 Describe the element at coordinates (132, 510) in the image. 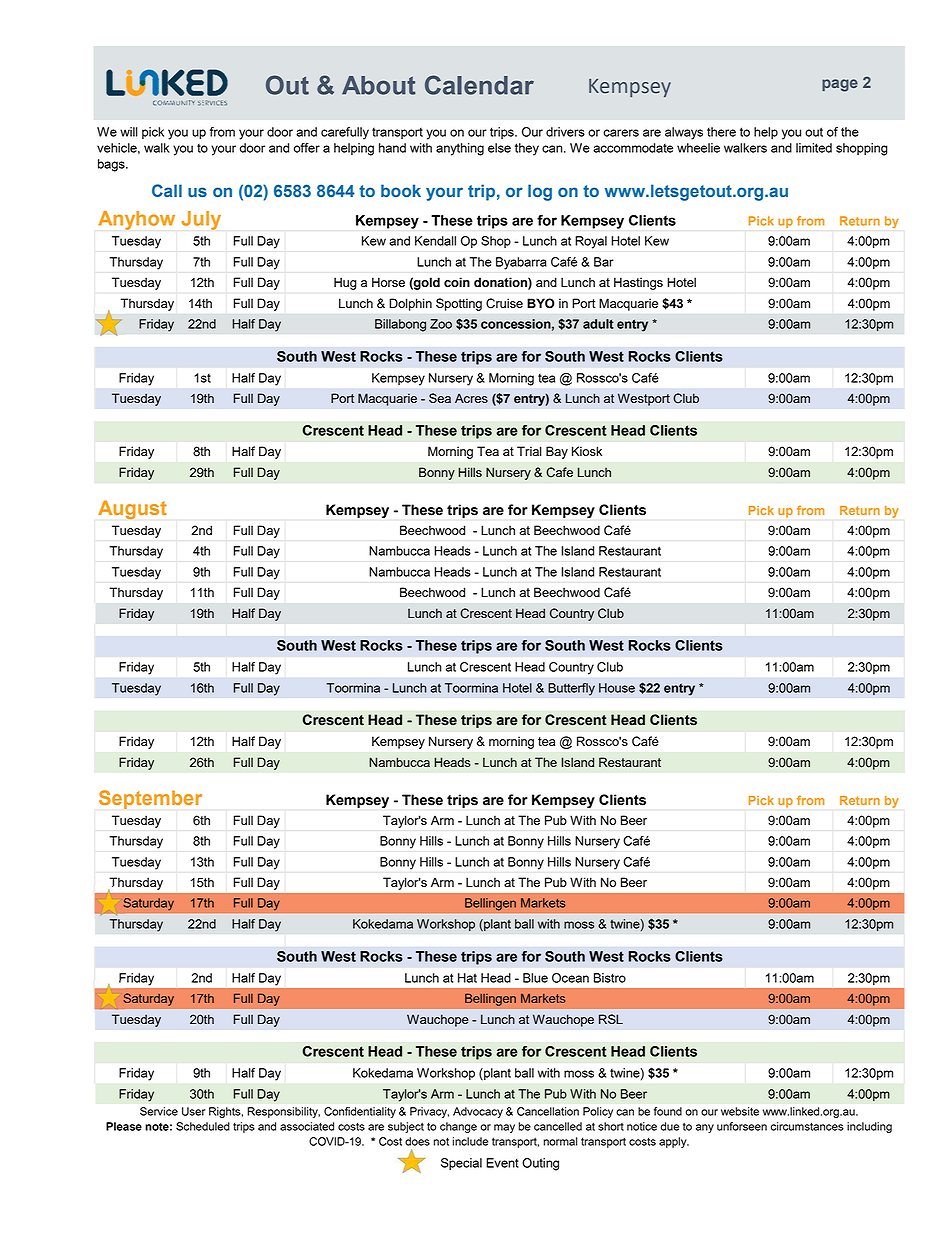

I see `August` at that location.
